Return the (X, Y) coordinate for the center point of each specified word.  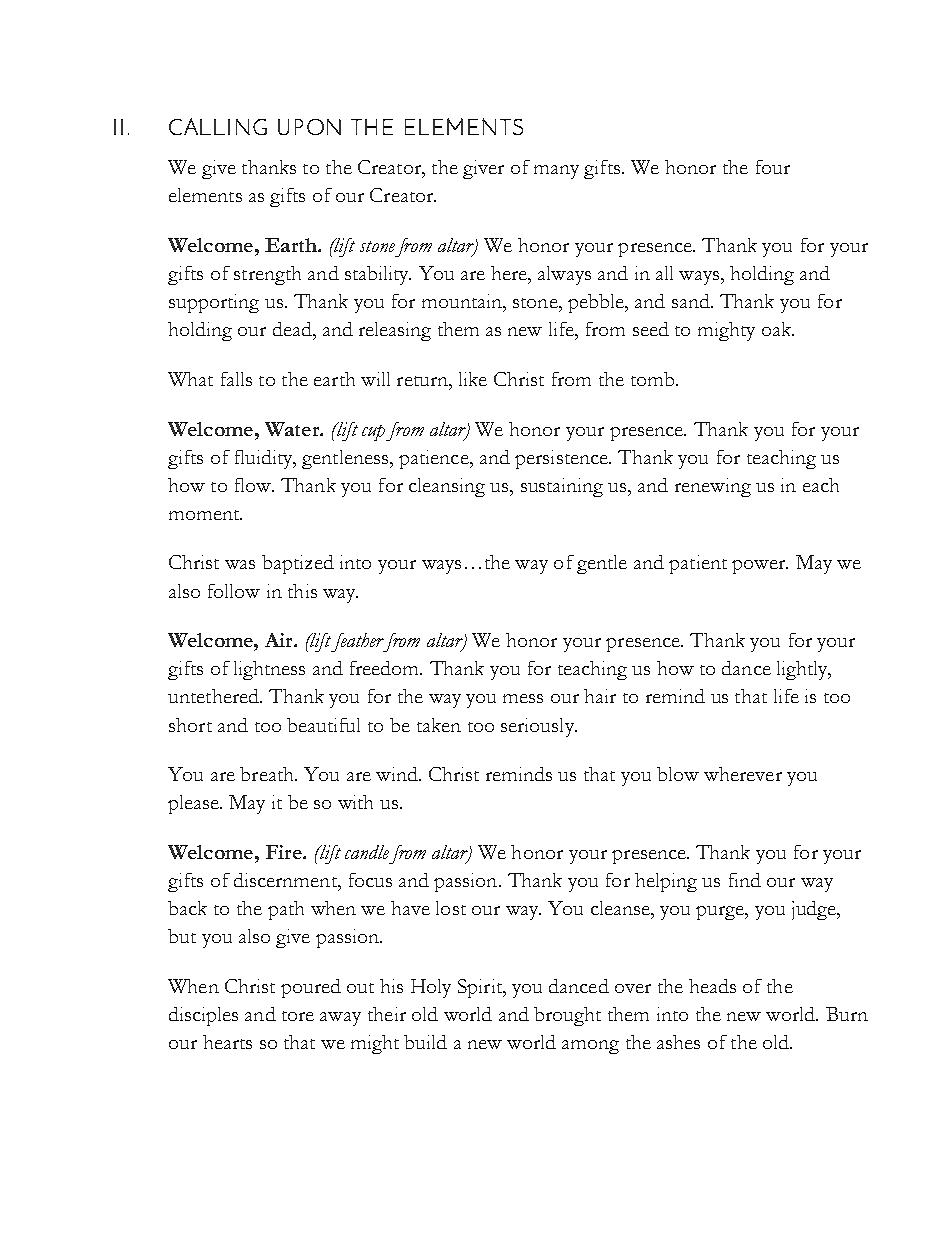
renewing (713, 487)
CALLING (218, 126)
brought (567, 1016)
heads (712, 986)
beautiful (323, 725)
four (773, 167)
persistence (562, 459)
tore (298, 1016)
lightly (803, 670)
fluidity (265, 459)
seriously (538, 727)
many (556, 172)
